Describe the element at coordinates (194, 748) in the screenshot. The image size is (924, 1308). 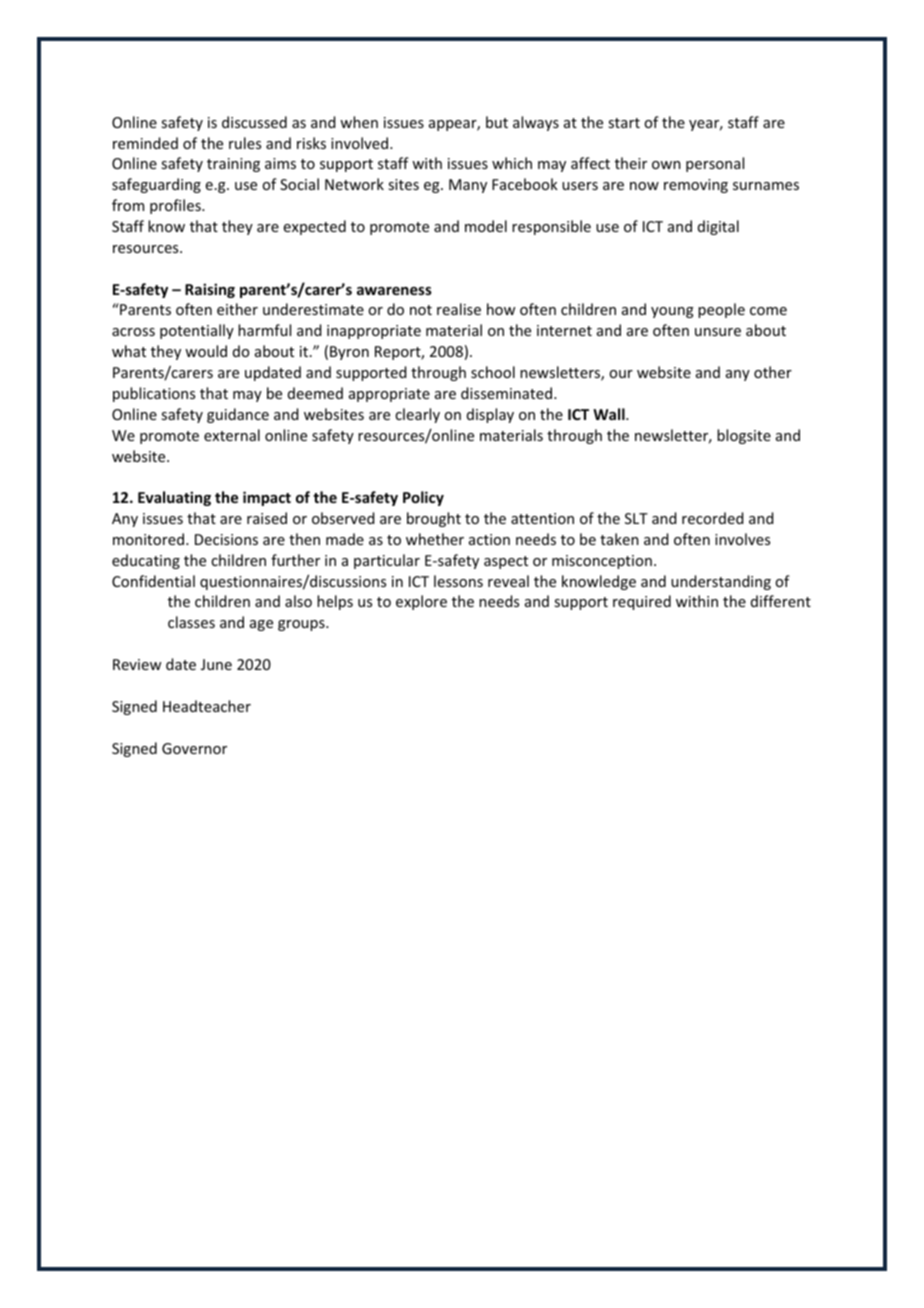
I see `Governor` at that location.
